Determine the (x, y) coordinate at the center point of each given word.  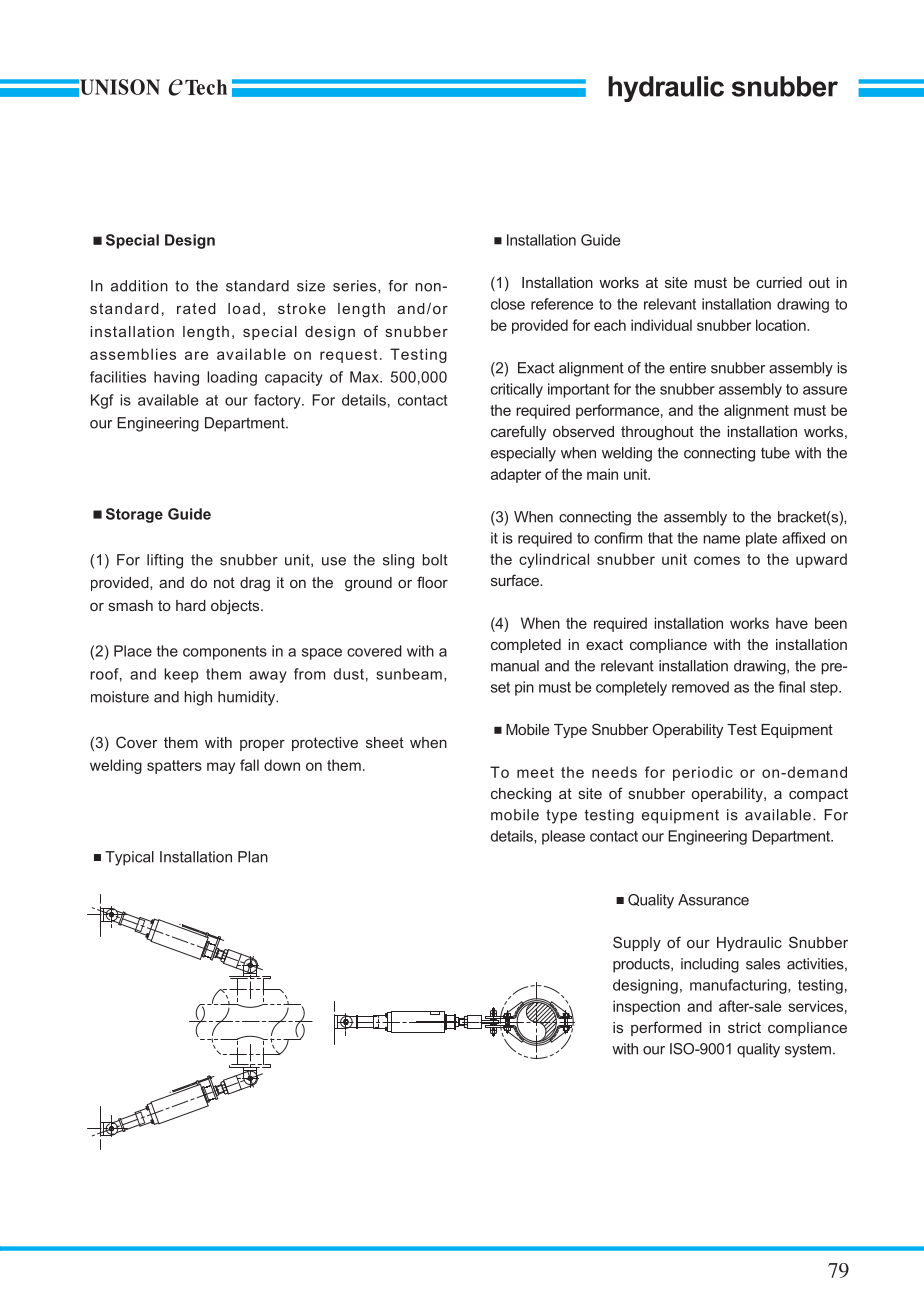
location (782, 325)
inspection (646, 1007)
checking (521, 795)
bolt (435, 560)
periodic (703, 773)
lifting (165, 561)
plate (761, 539)
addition (139, 286)
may (221, 768)
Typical (129, 858)
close (508, 304)
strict (744, 1027)
